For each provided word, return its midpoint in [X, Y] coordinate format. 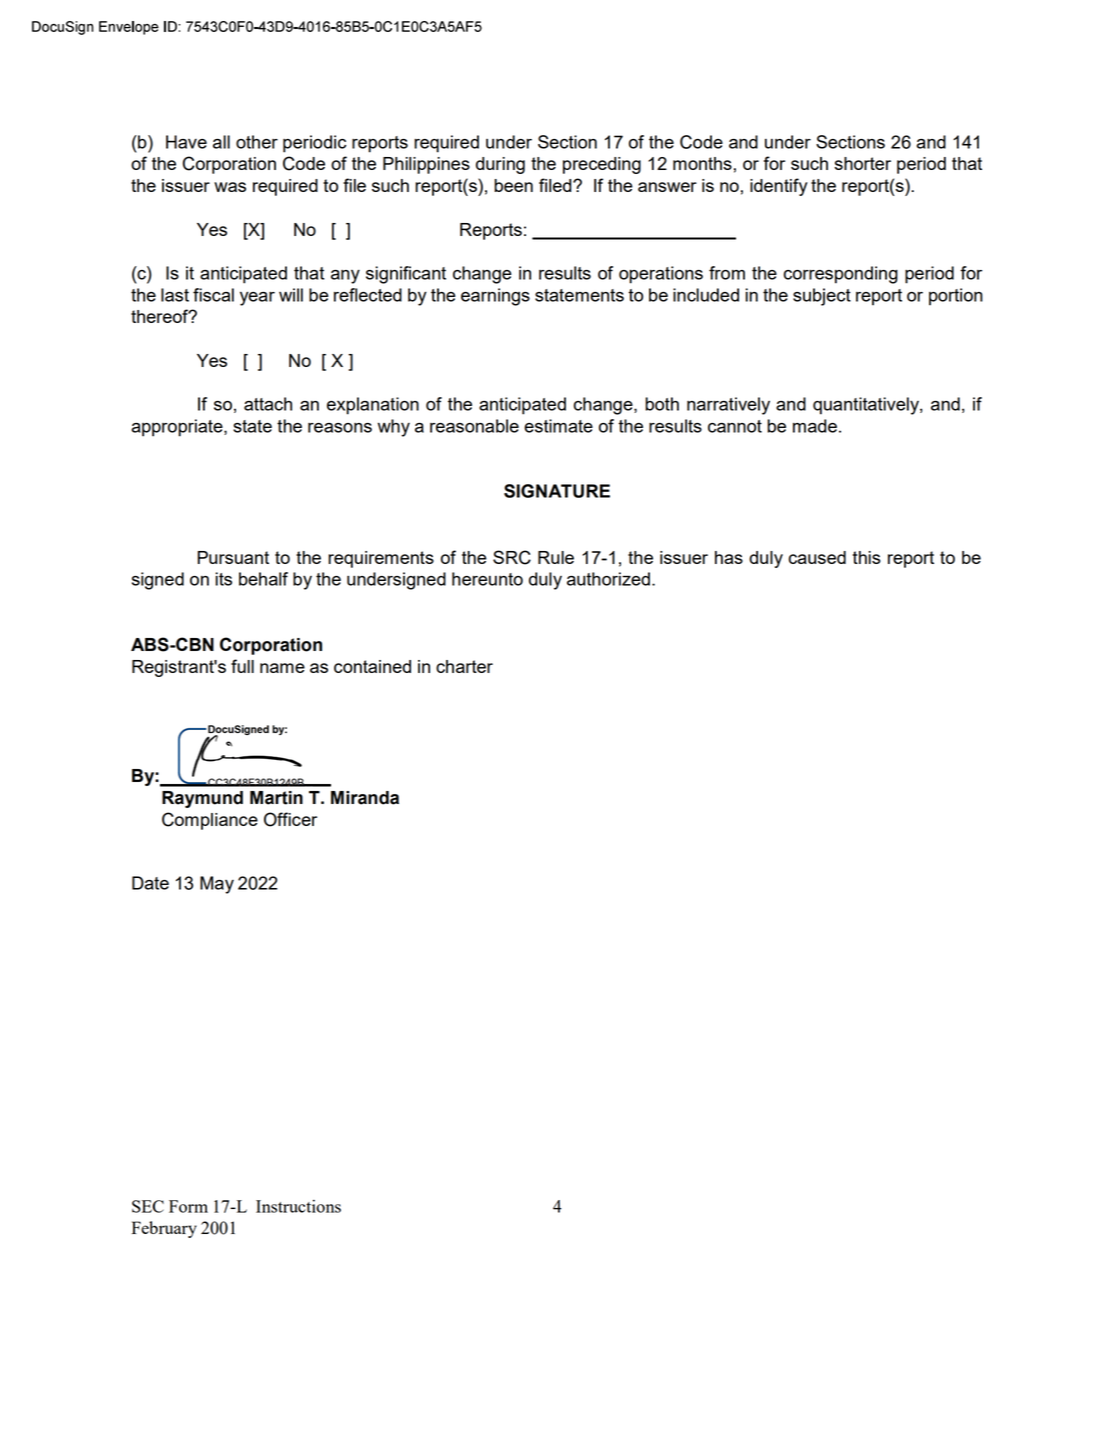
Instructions [298, 1206]
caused [817, 557]
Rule [556, 557]
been [513, 185]
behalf [263, 579]
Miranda [365, 798]
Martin [276, 798]
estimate [558, 426]
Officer [290, 819]
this [867, 557]
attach [268, 404]
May [217, 885]
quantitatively [867, 406]
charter [464, 666]
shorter [863, 163]
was [230, 187]
